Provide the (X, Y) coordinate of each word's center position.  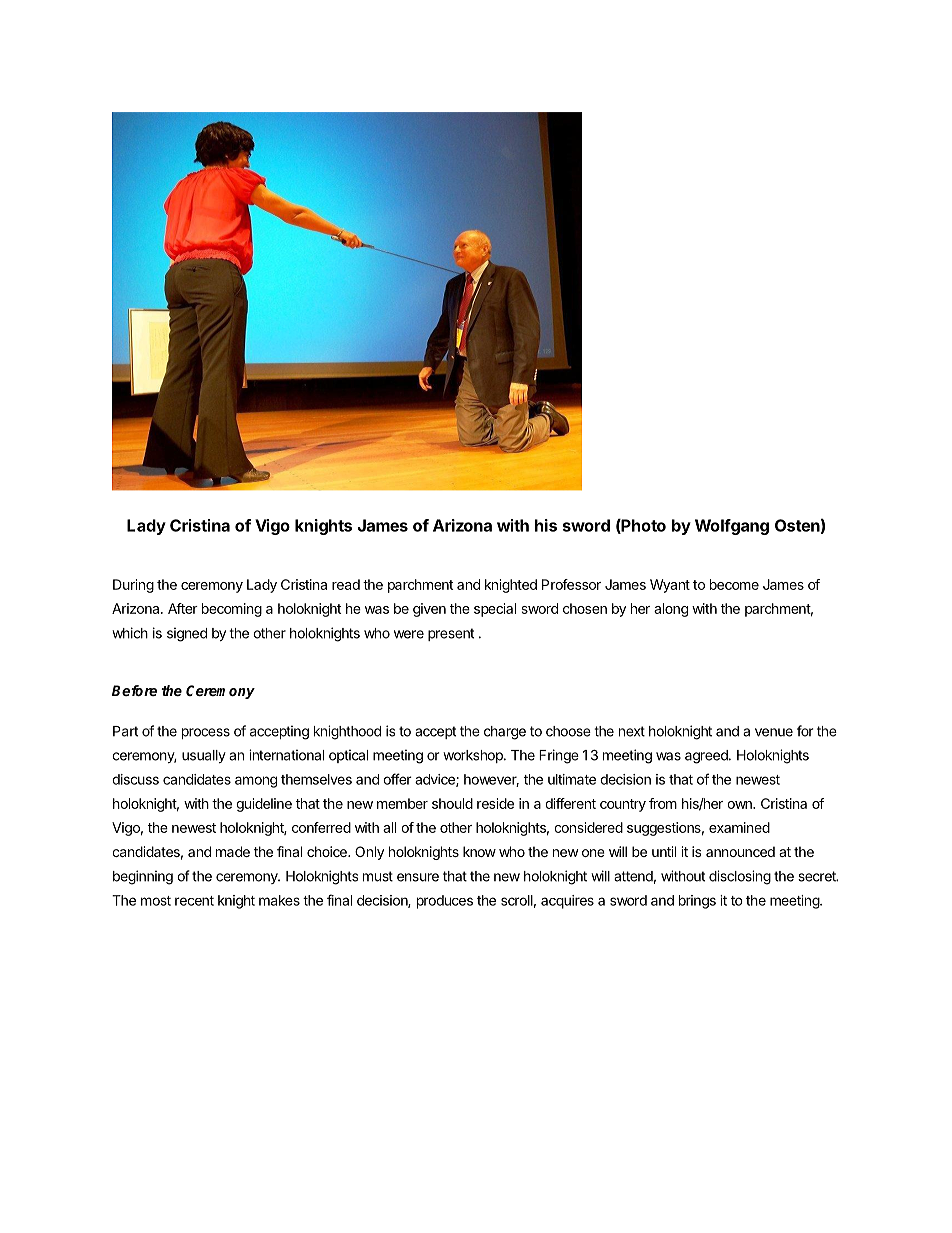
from (663, 803)
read (346, 584)
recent (194, 901)
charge (505, 733)
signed (187, 634)
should (452, 803)
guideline (264, 805)
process (206, 733)
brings (697, 902)
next (632, 731)
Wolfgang (732, 527)
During (133, 586)
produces (445, 902)
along (671, 610)
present (451, 634)
